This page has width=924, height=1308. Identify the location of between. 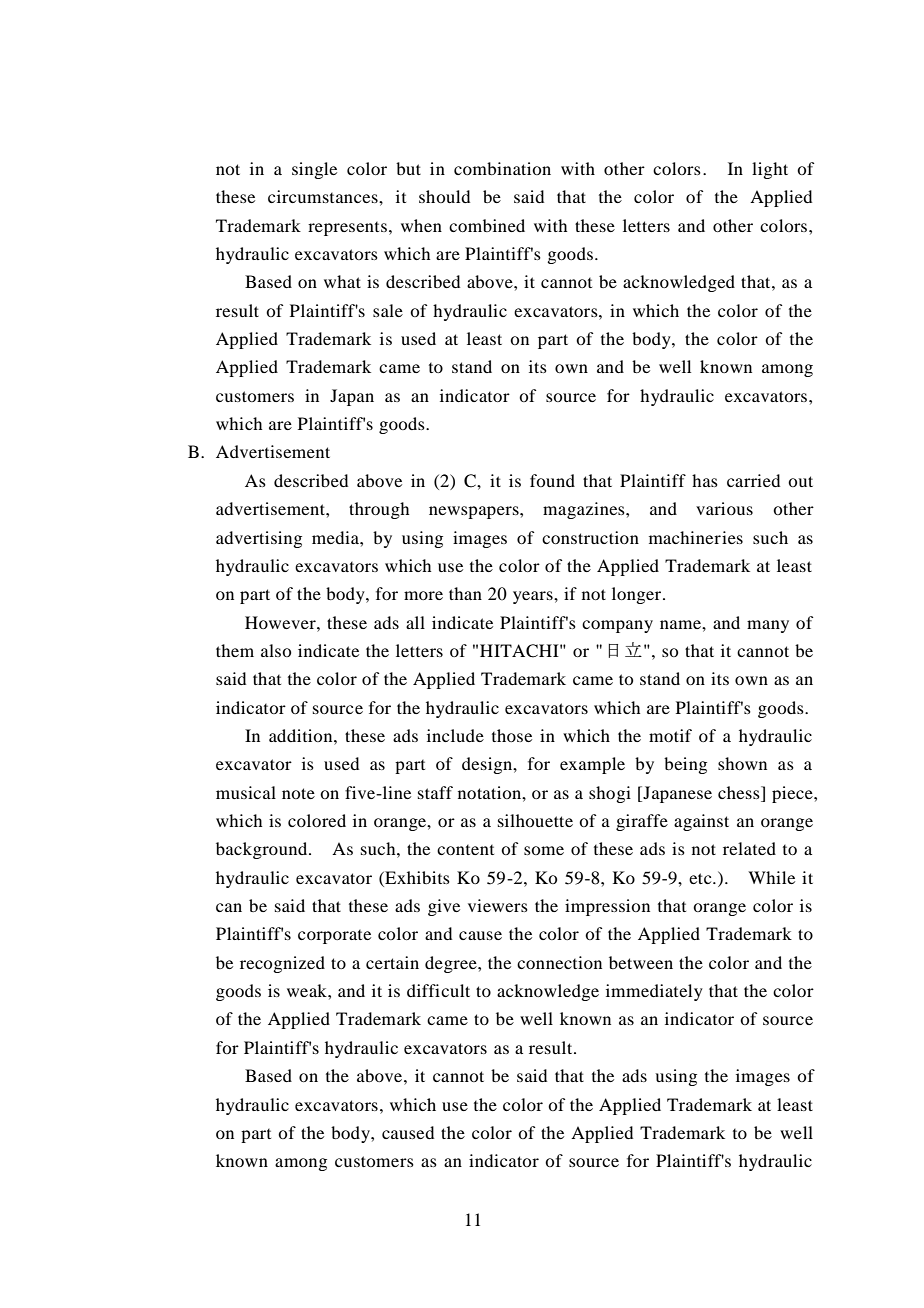
(641, 962).
